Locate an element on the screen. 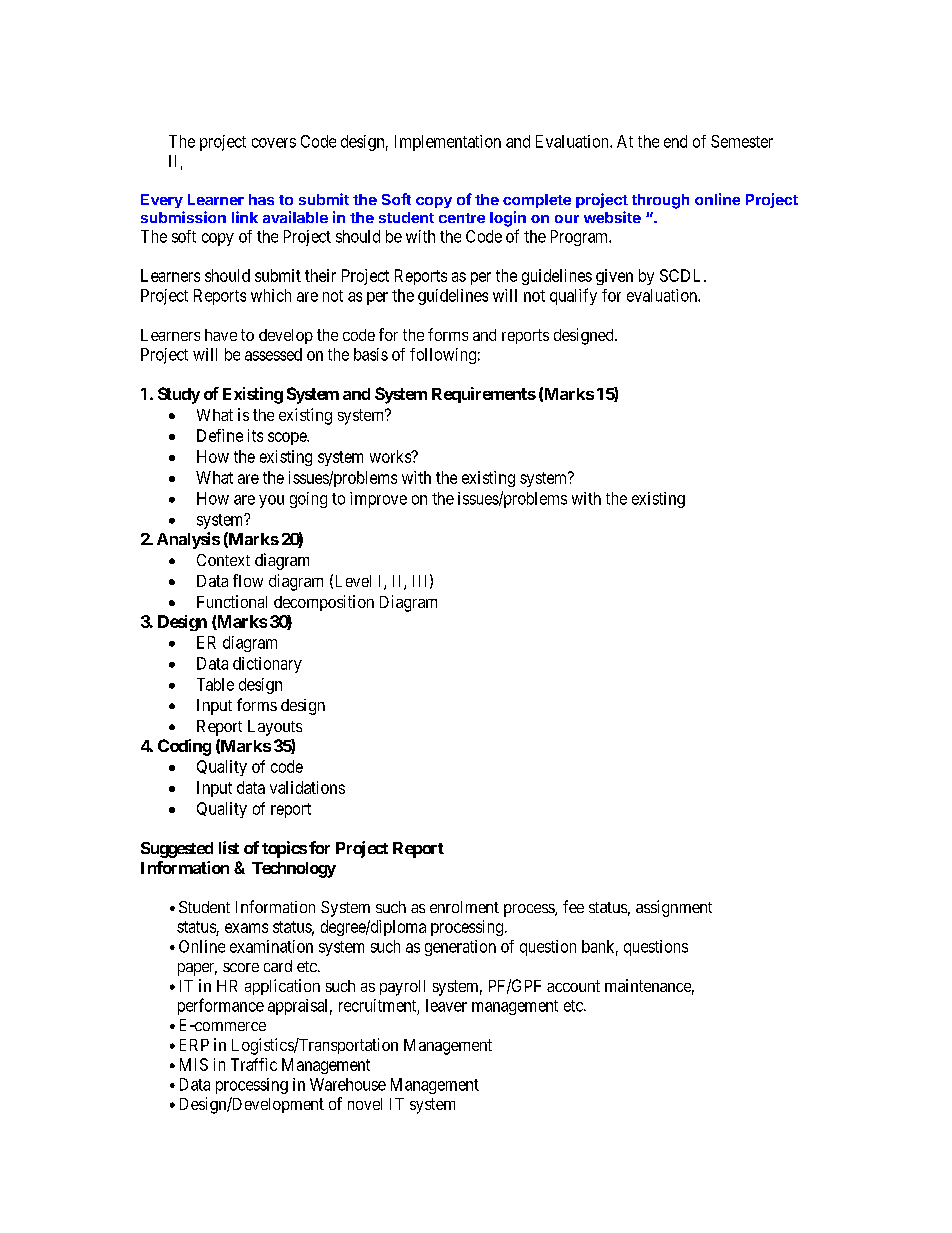  Coding is located at coordinates (184, 747).
